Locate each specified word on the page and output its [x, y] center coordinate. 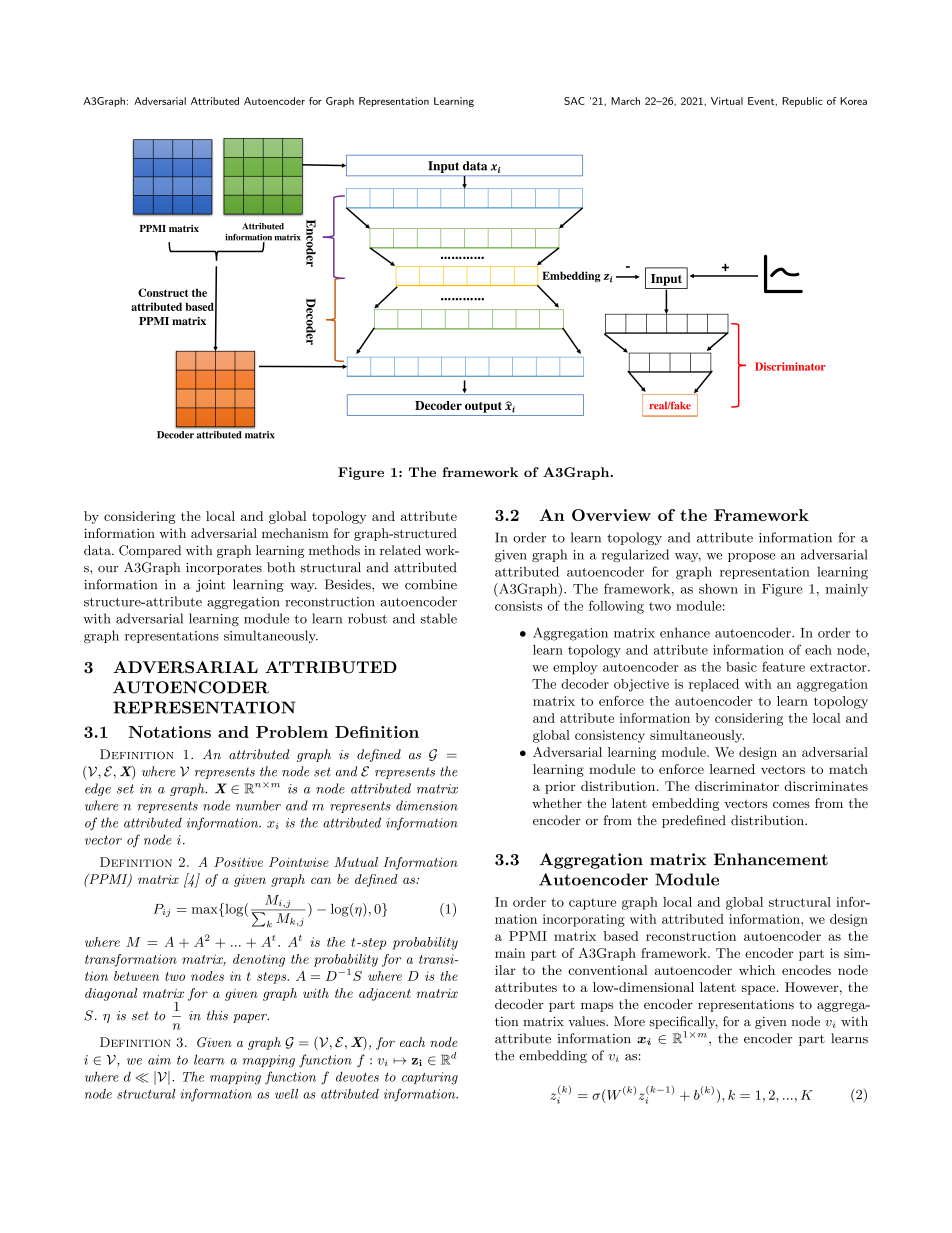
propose [751, 557]
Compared [150, 551]
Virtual [727, 101]
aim [159, 1060]
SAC [574, 101]
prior [560, 787]
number [258, 805]
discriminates [826, 786]
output [483, 407]
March [625, 101]
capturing [430, 1078]
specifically [683, 1022]
